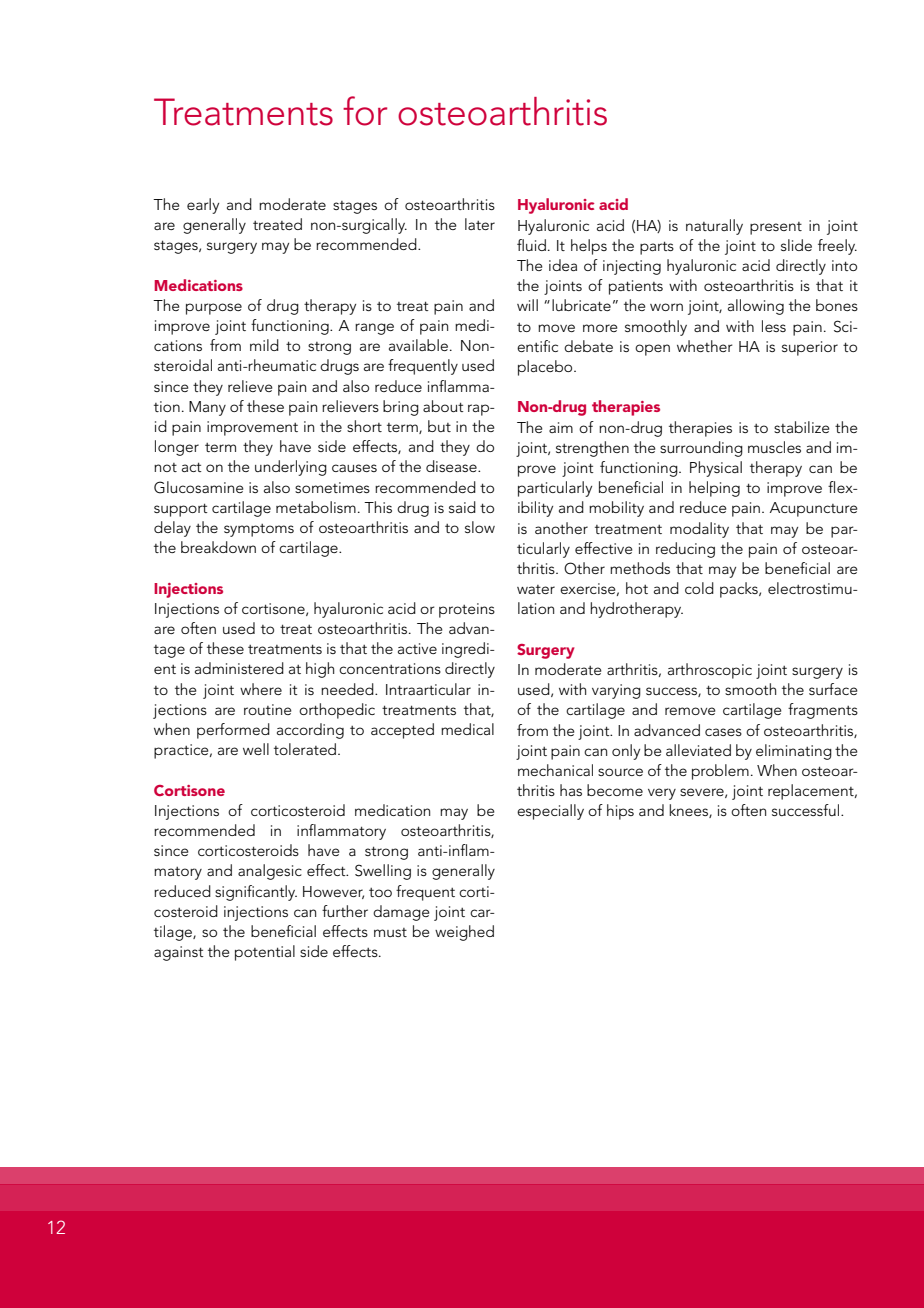  What do you see at coordinates (203, 206) in the image?
I see `early` at bounding box center [203, 206].
